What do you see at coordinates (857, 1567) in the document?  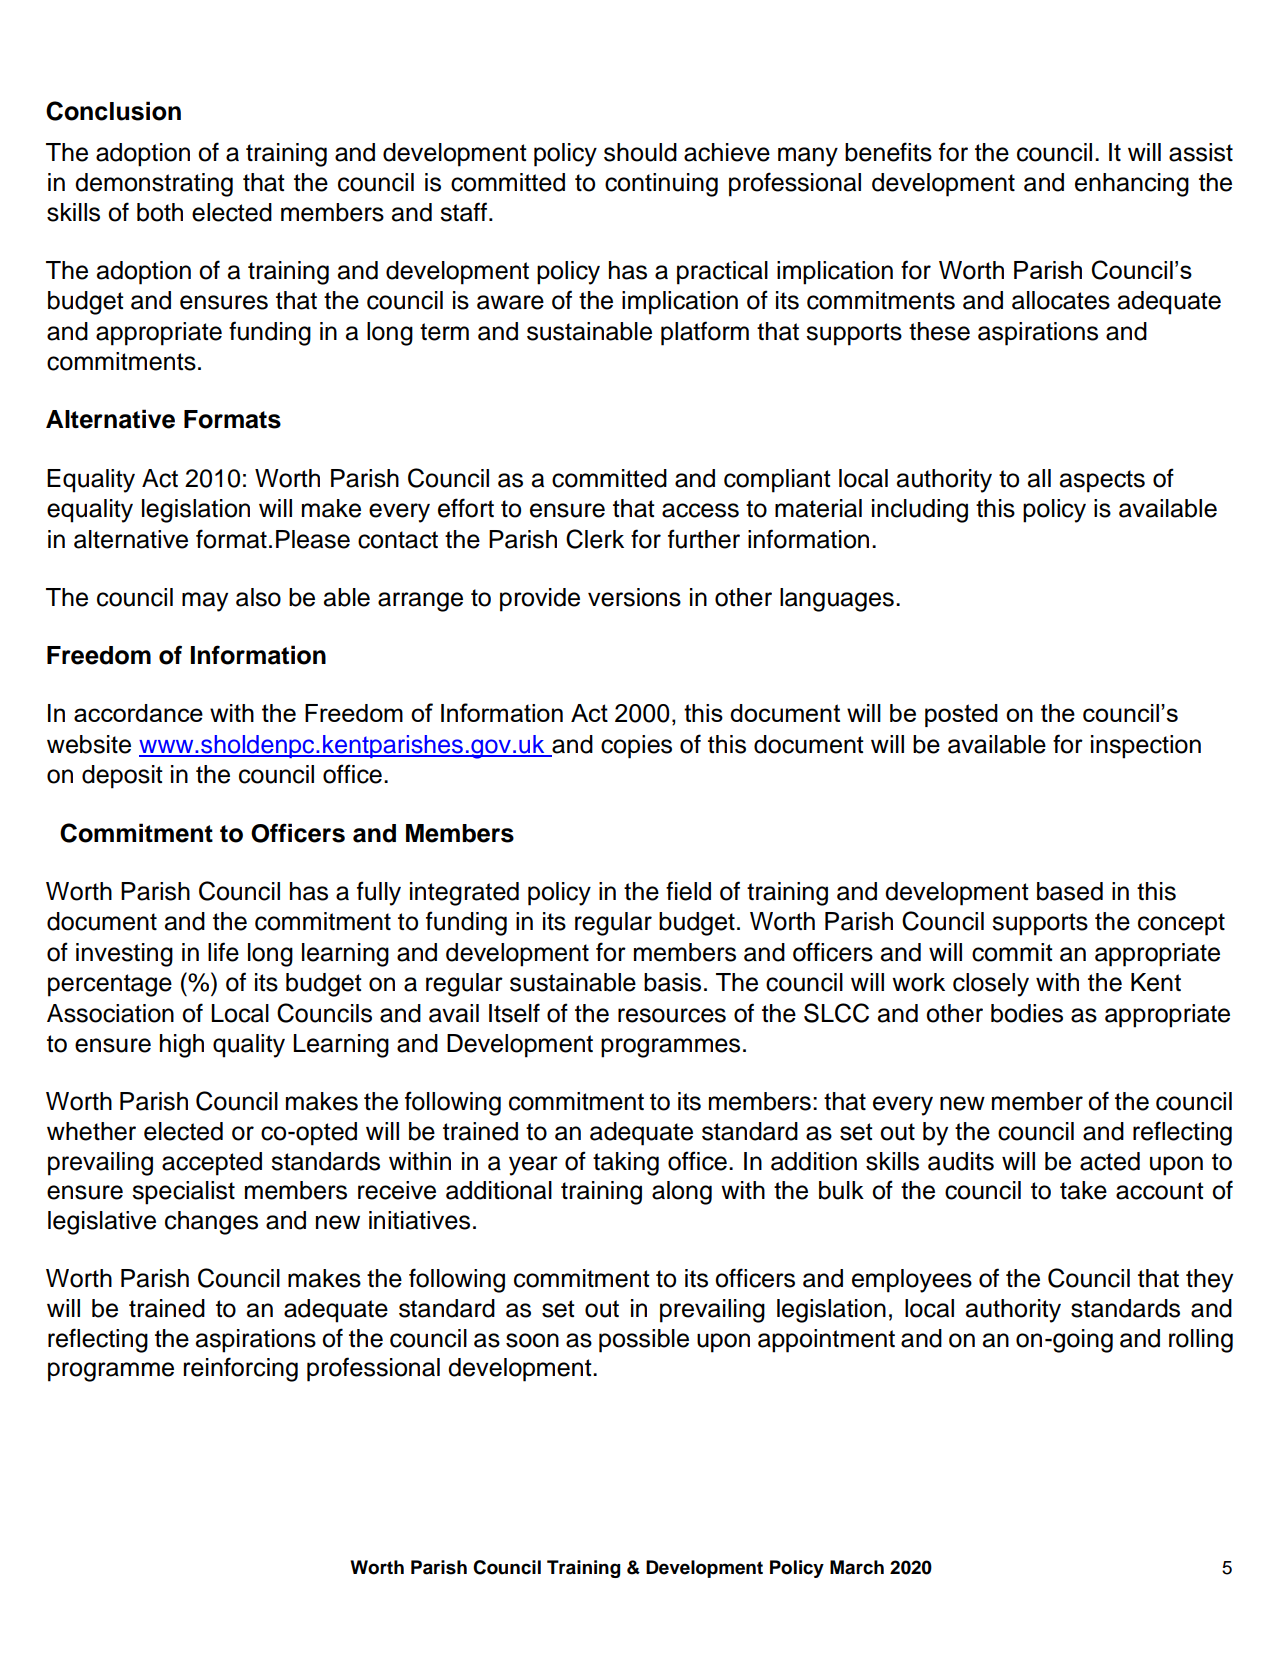 I see `March` at bounding box center [857, 1567].
